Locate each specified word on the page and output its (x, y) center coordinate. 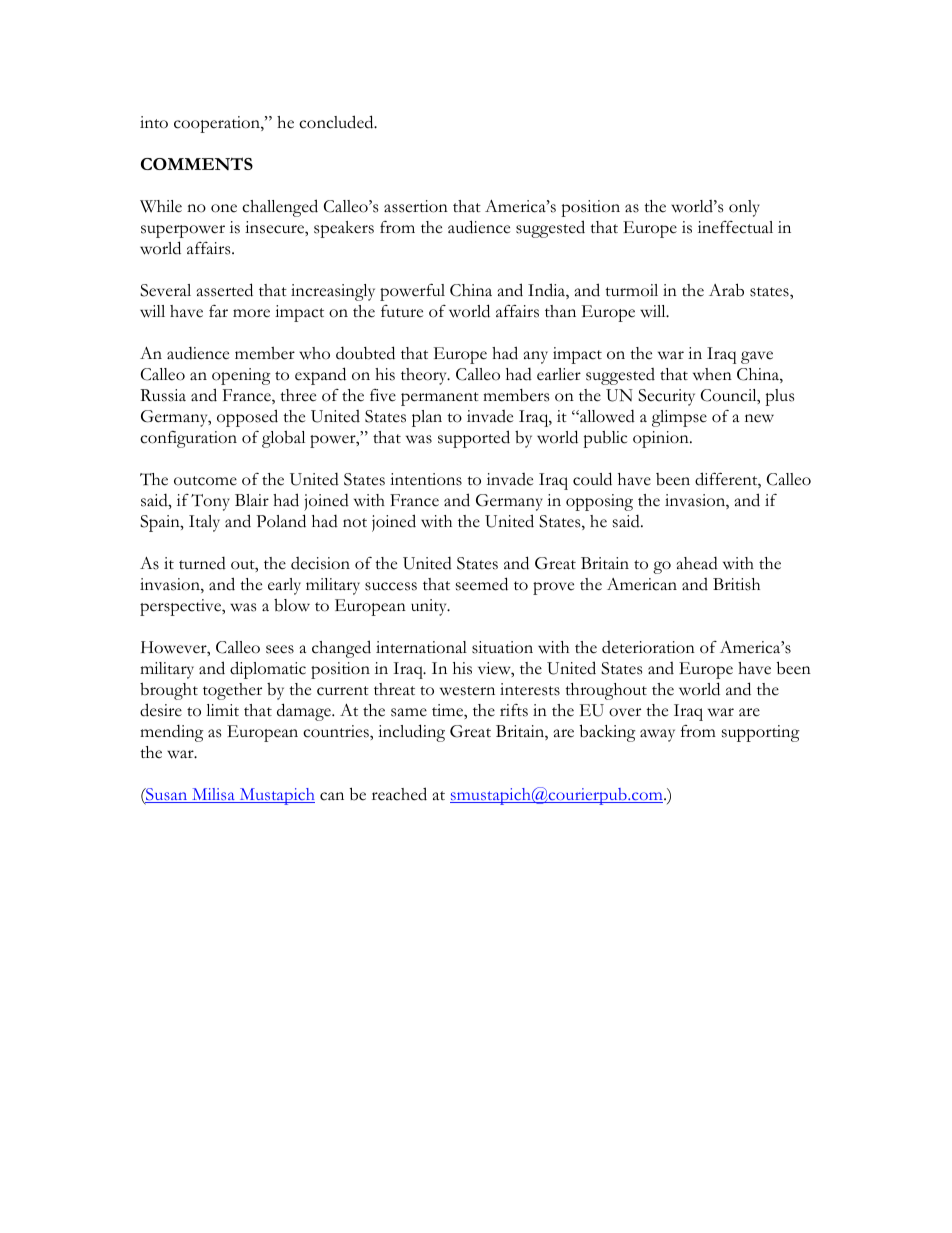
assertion (416, 206)
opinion (662, 439)
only (744, 208)
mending (172, 733)
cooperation (218, 124)
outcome (205, 481)
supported (474, 439)
